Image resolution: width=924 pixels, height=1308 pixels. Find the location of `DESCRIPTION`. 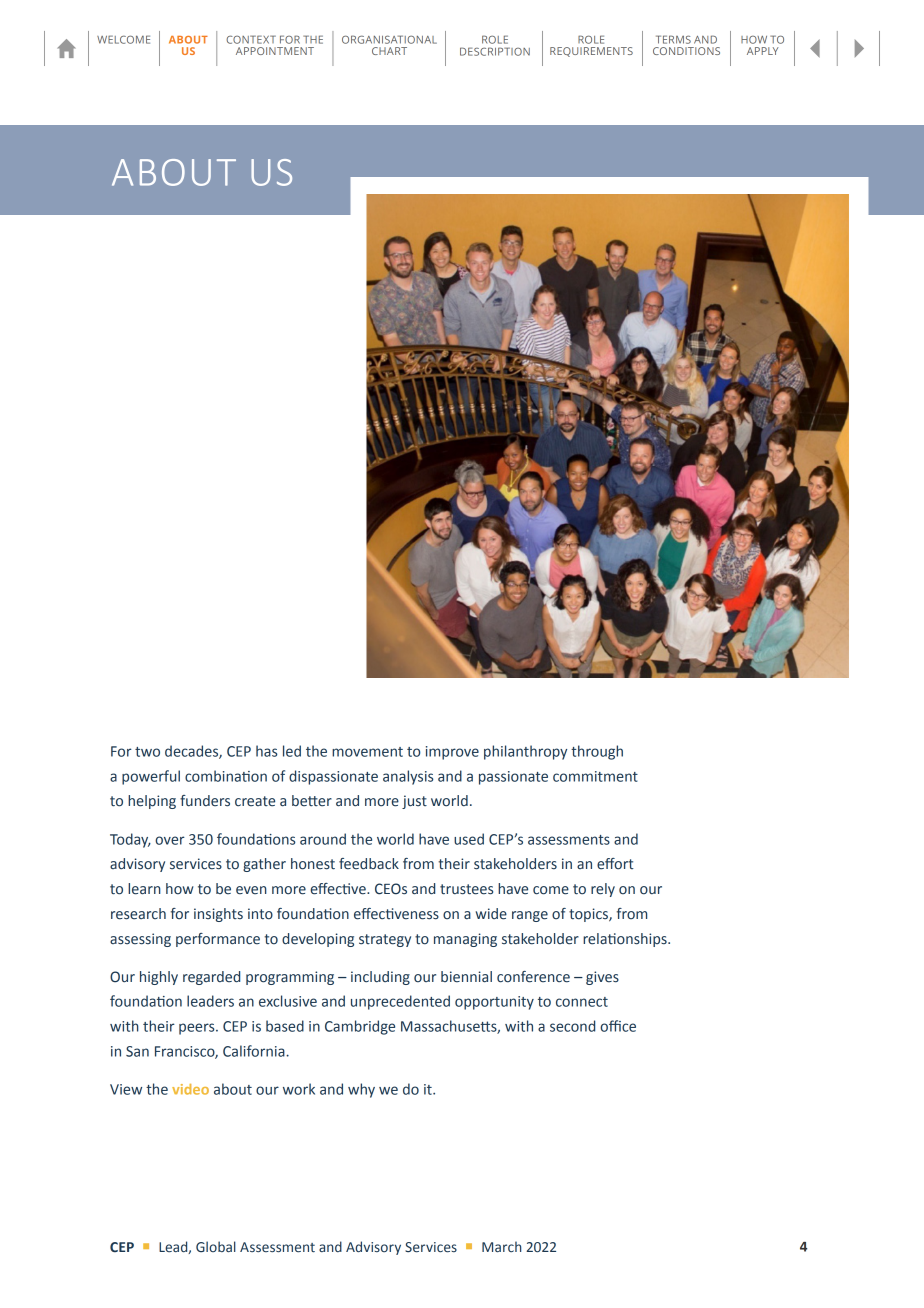

DESCRIPTION is located at coordinates (495, 51).
